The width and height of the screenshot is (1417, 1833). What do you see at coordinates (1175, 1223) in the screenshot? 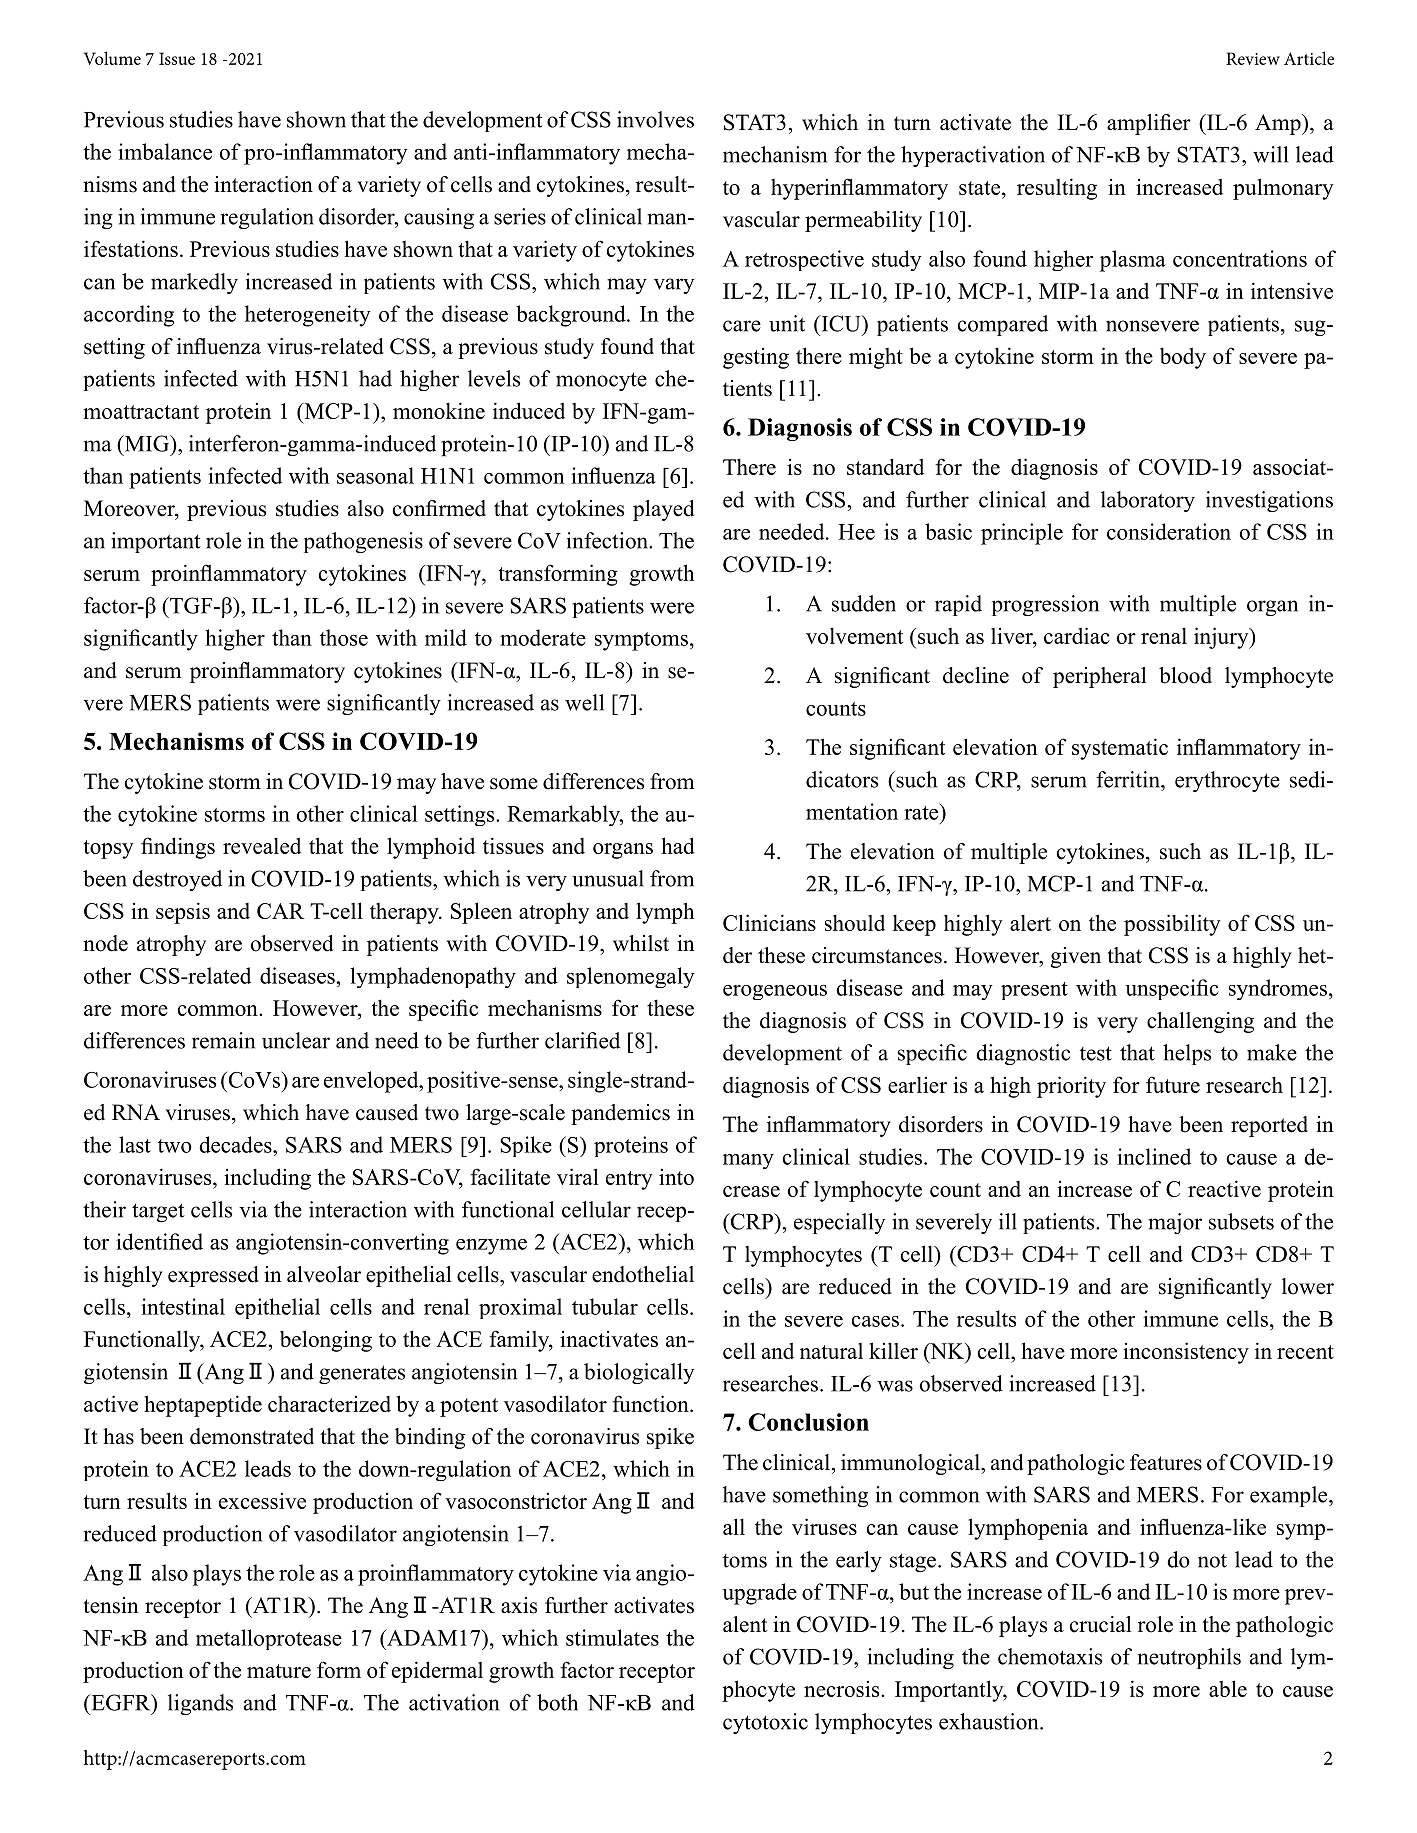
I see `major` at bounding box center [1175, 1223].
